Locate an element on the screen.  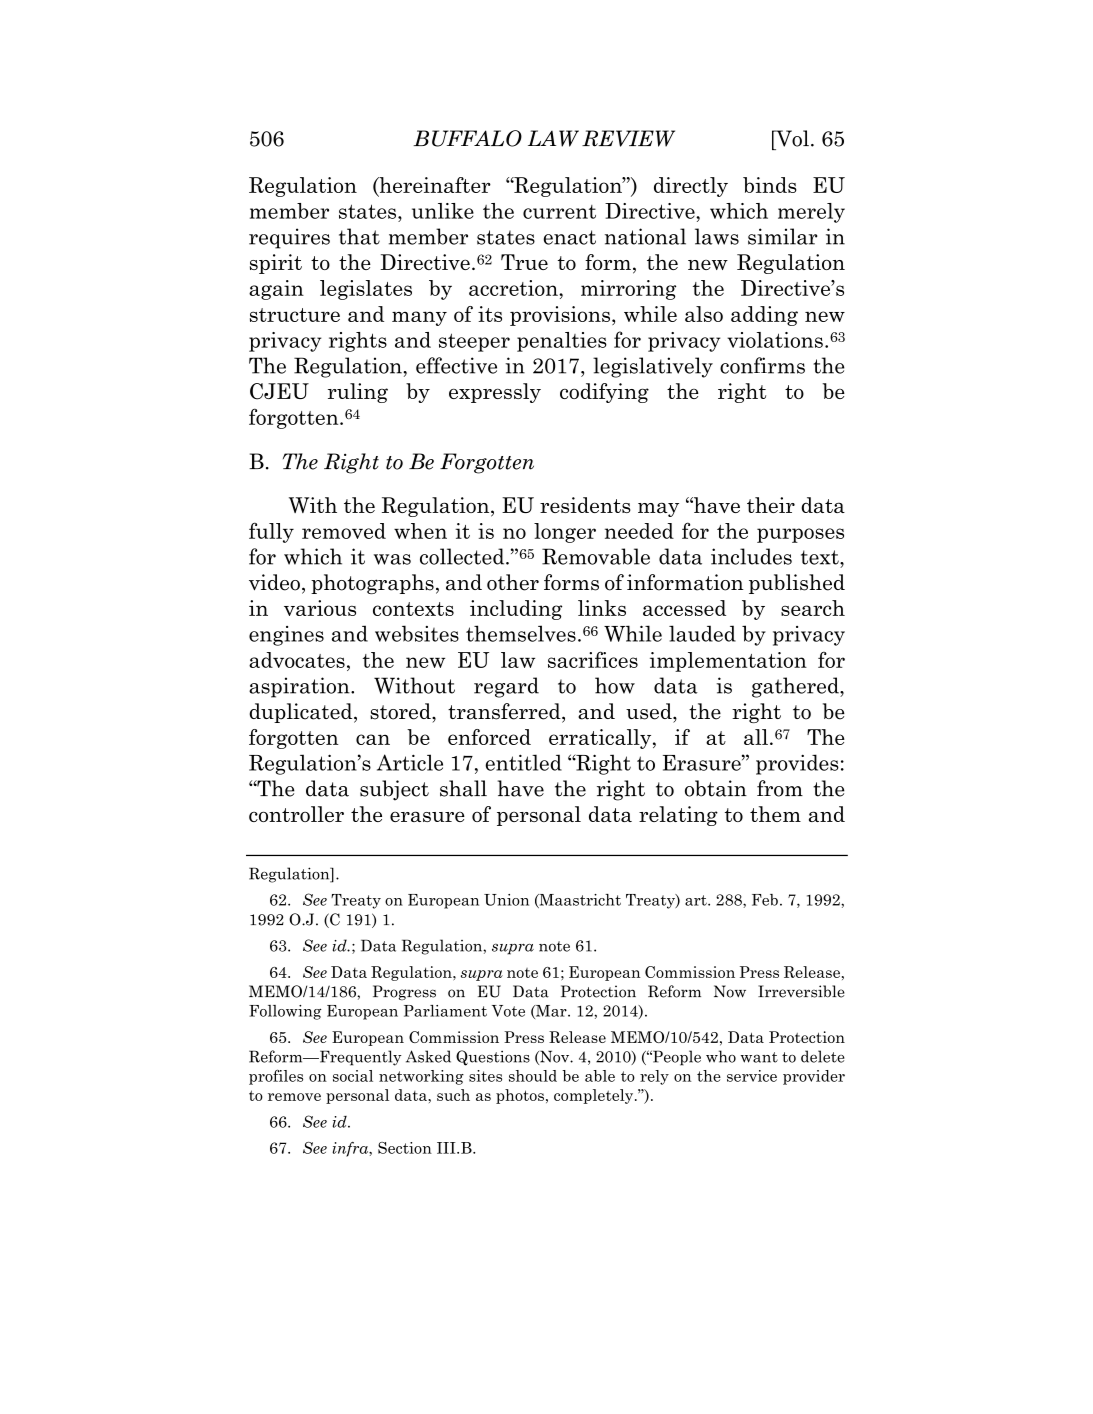
controller is located at coordinates (296, 814).
